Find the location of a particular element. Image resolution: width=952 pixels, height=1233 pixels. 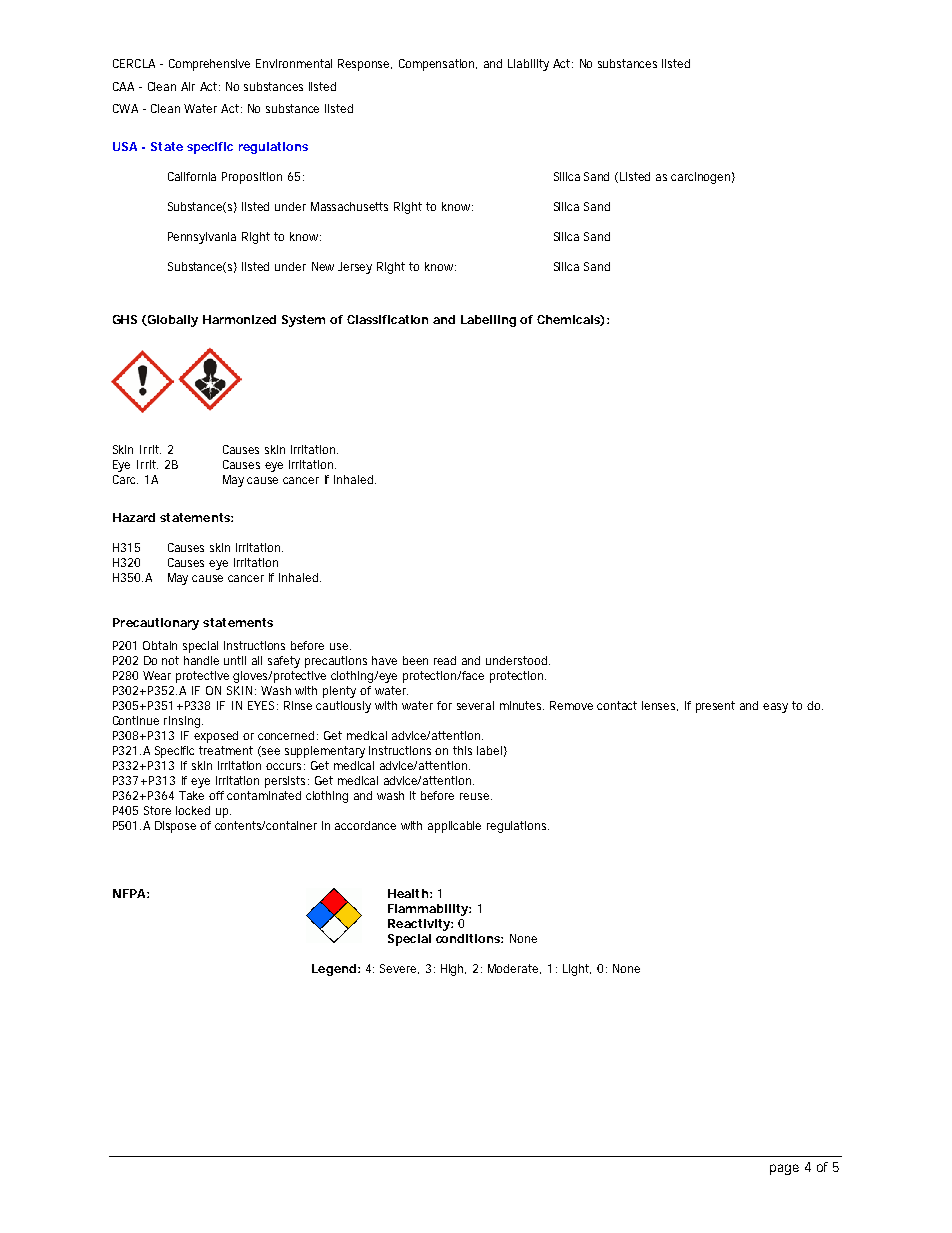

Compensation is located at coordinates (438, 65).
